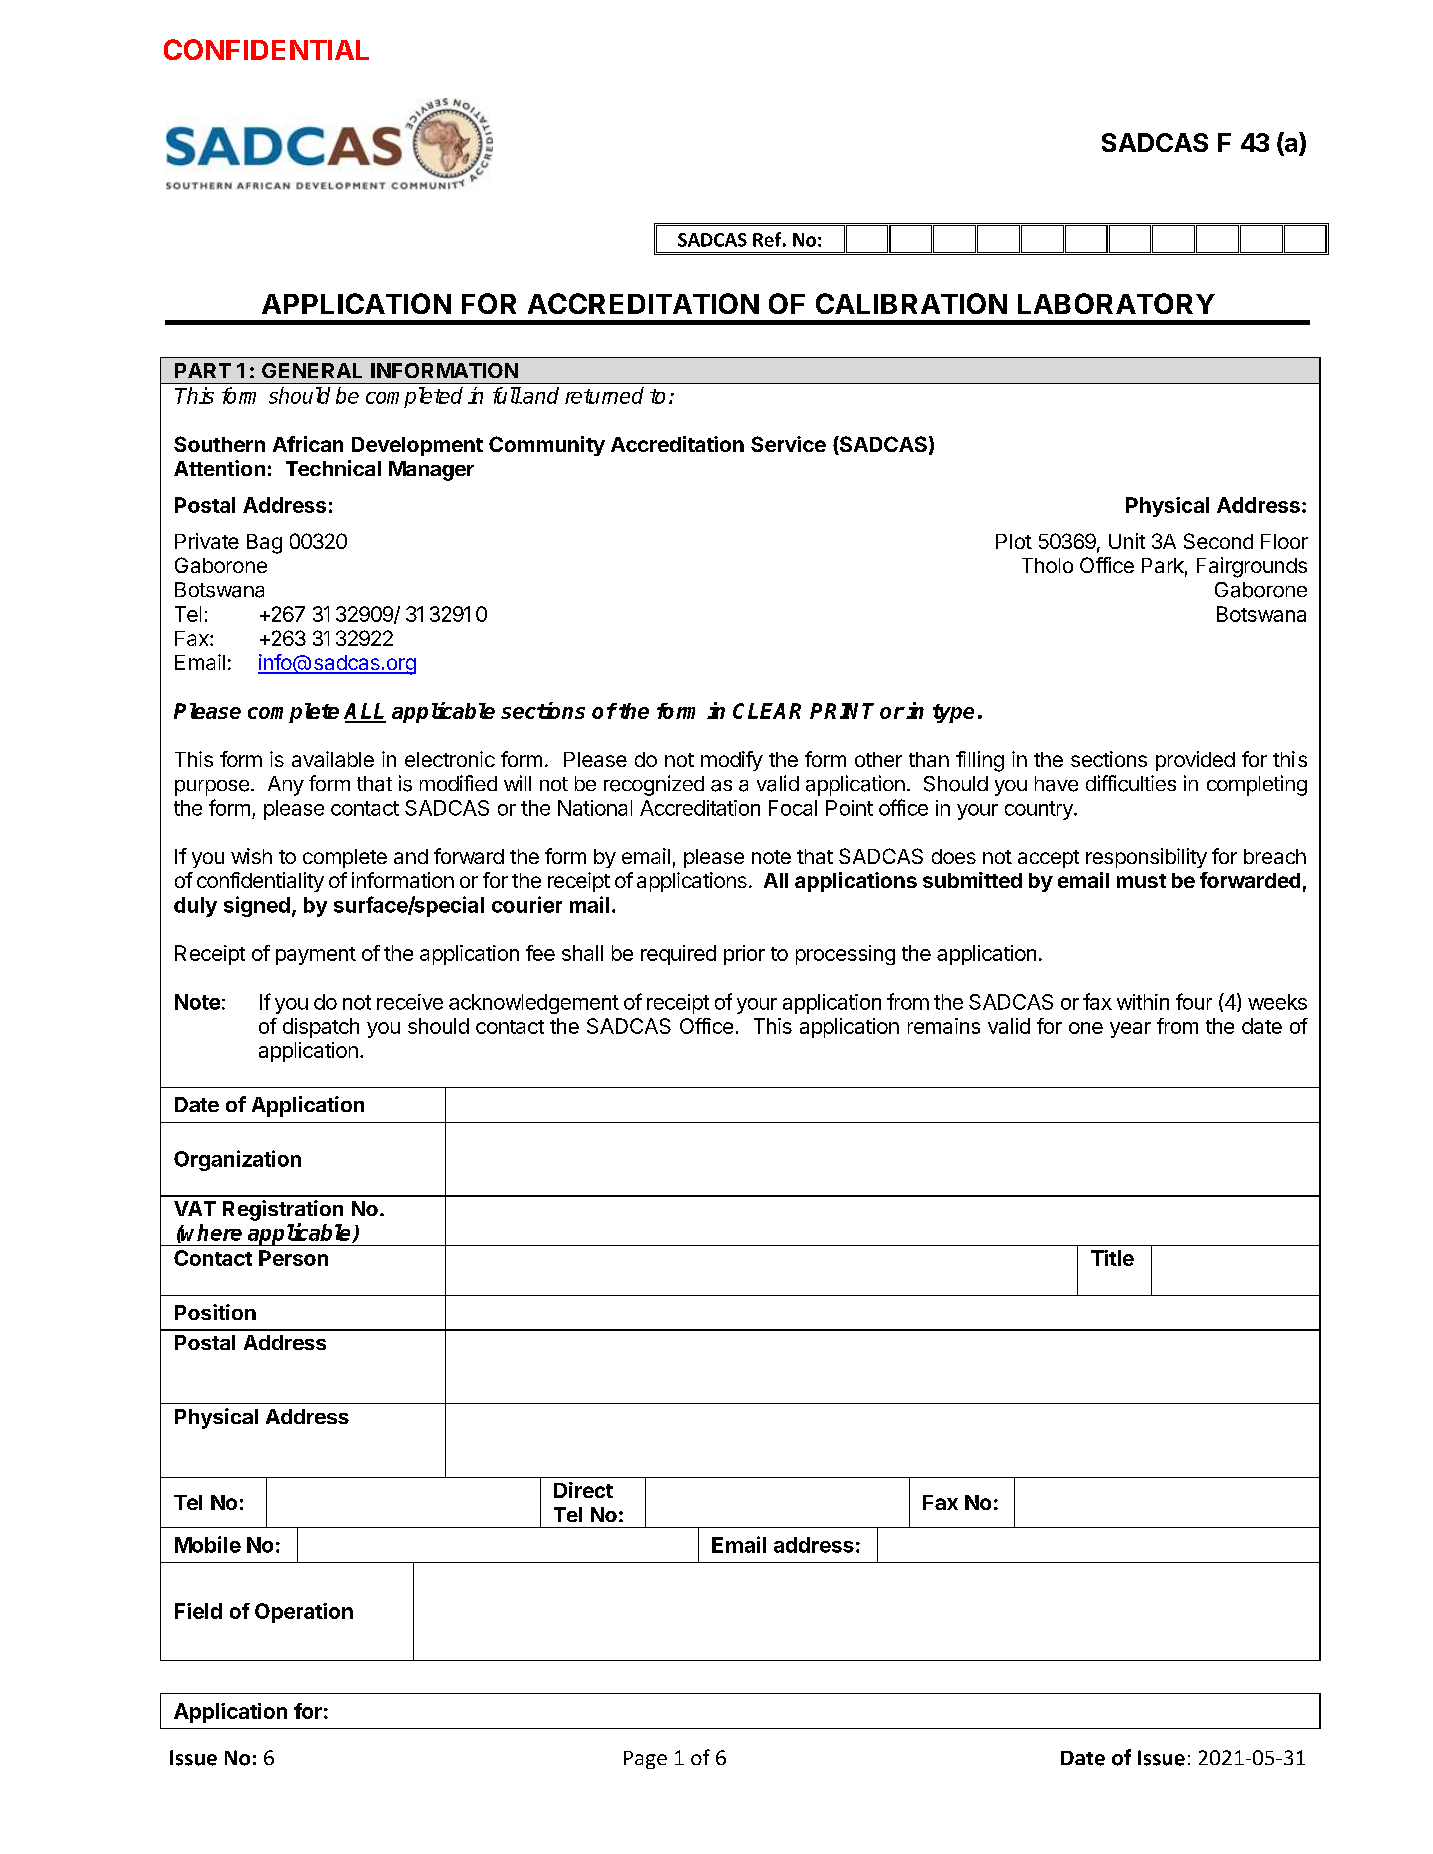  Describe the element at coordinates (1130, 1030) in the screenshot. I see `year` at that location.
